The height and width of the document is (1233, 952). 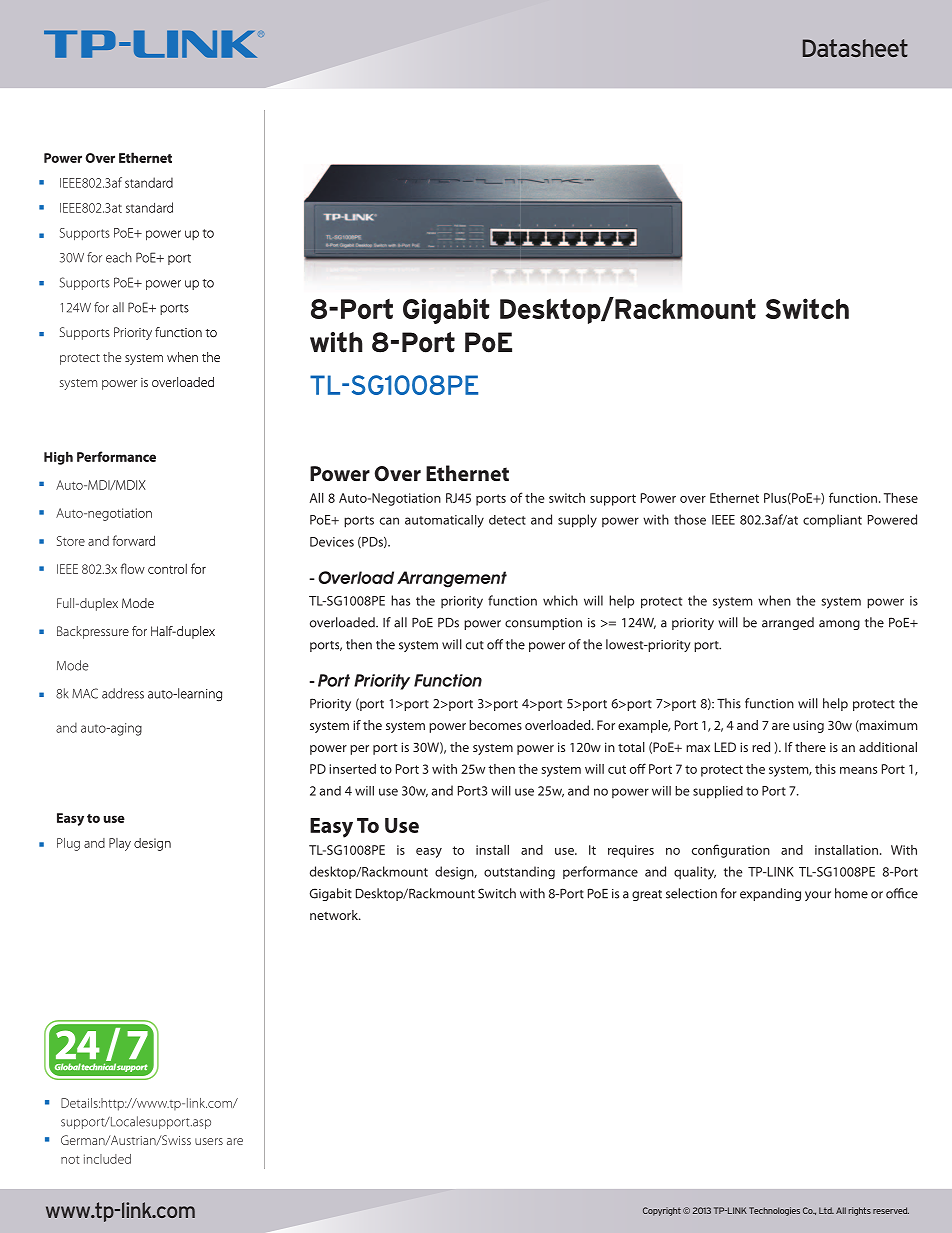 What do you see at coordinates (543, 624) in the document?
I see `consumption` at bounding box center [543, 624].
